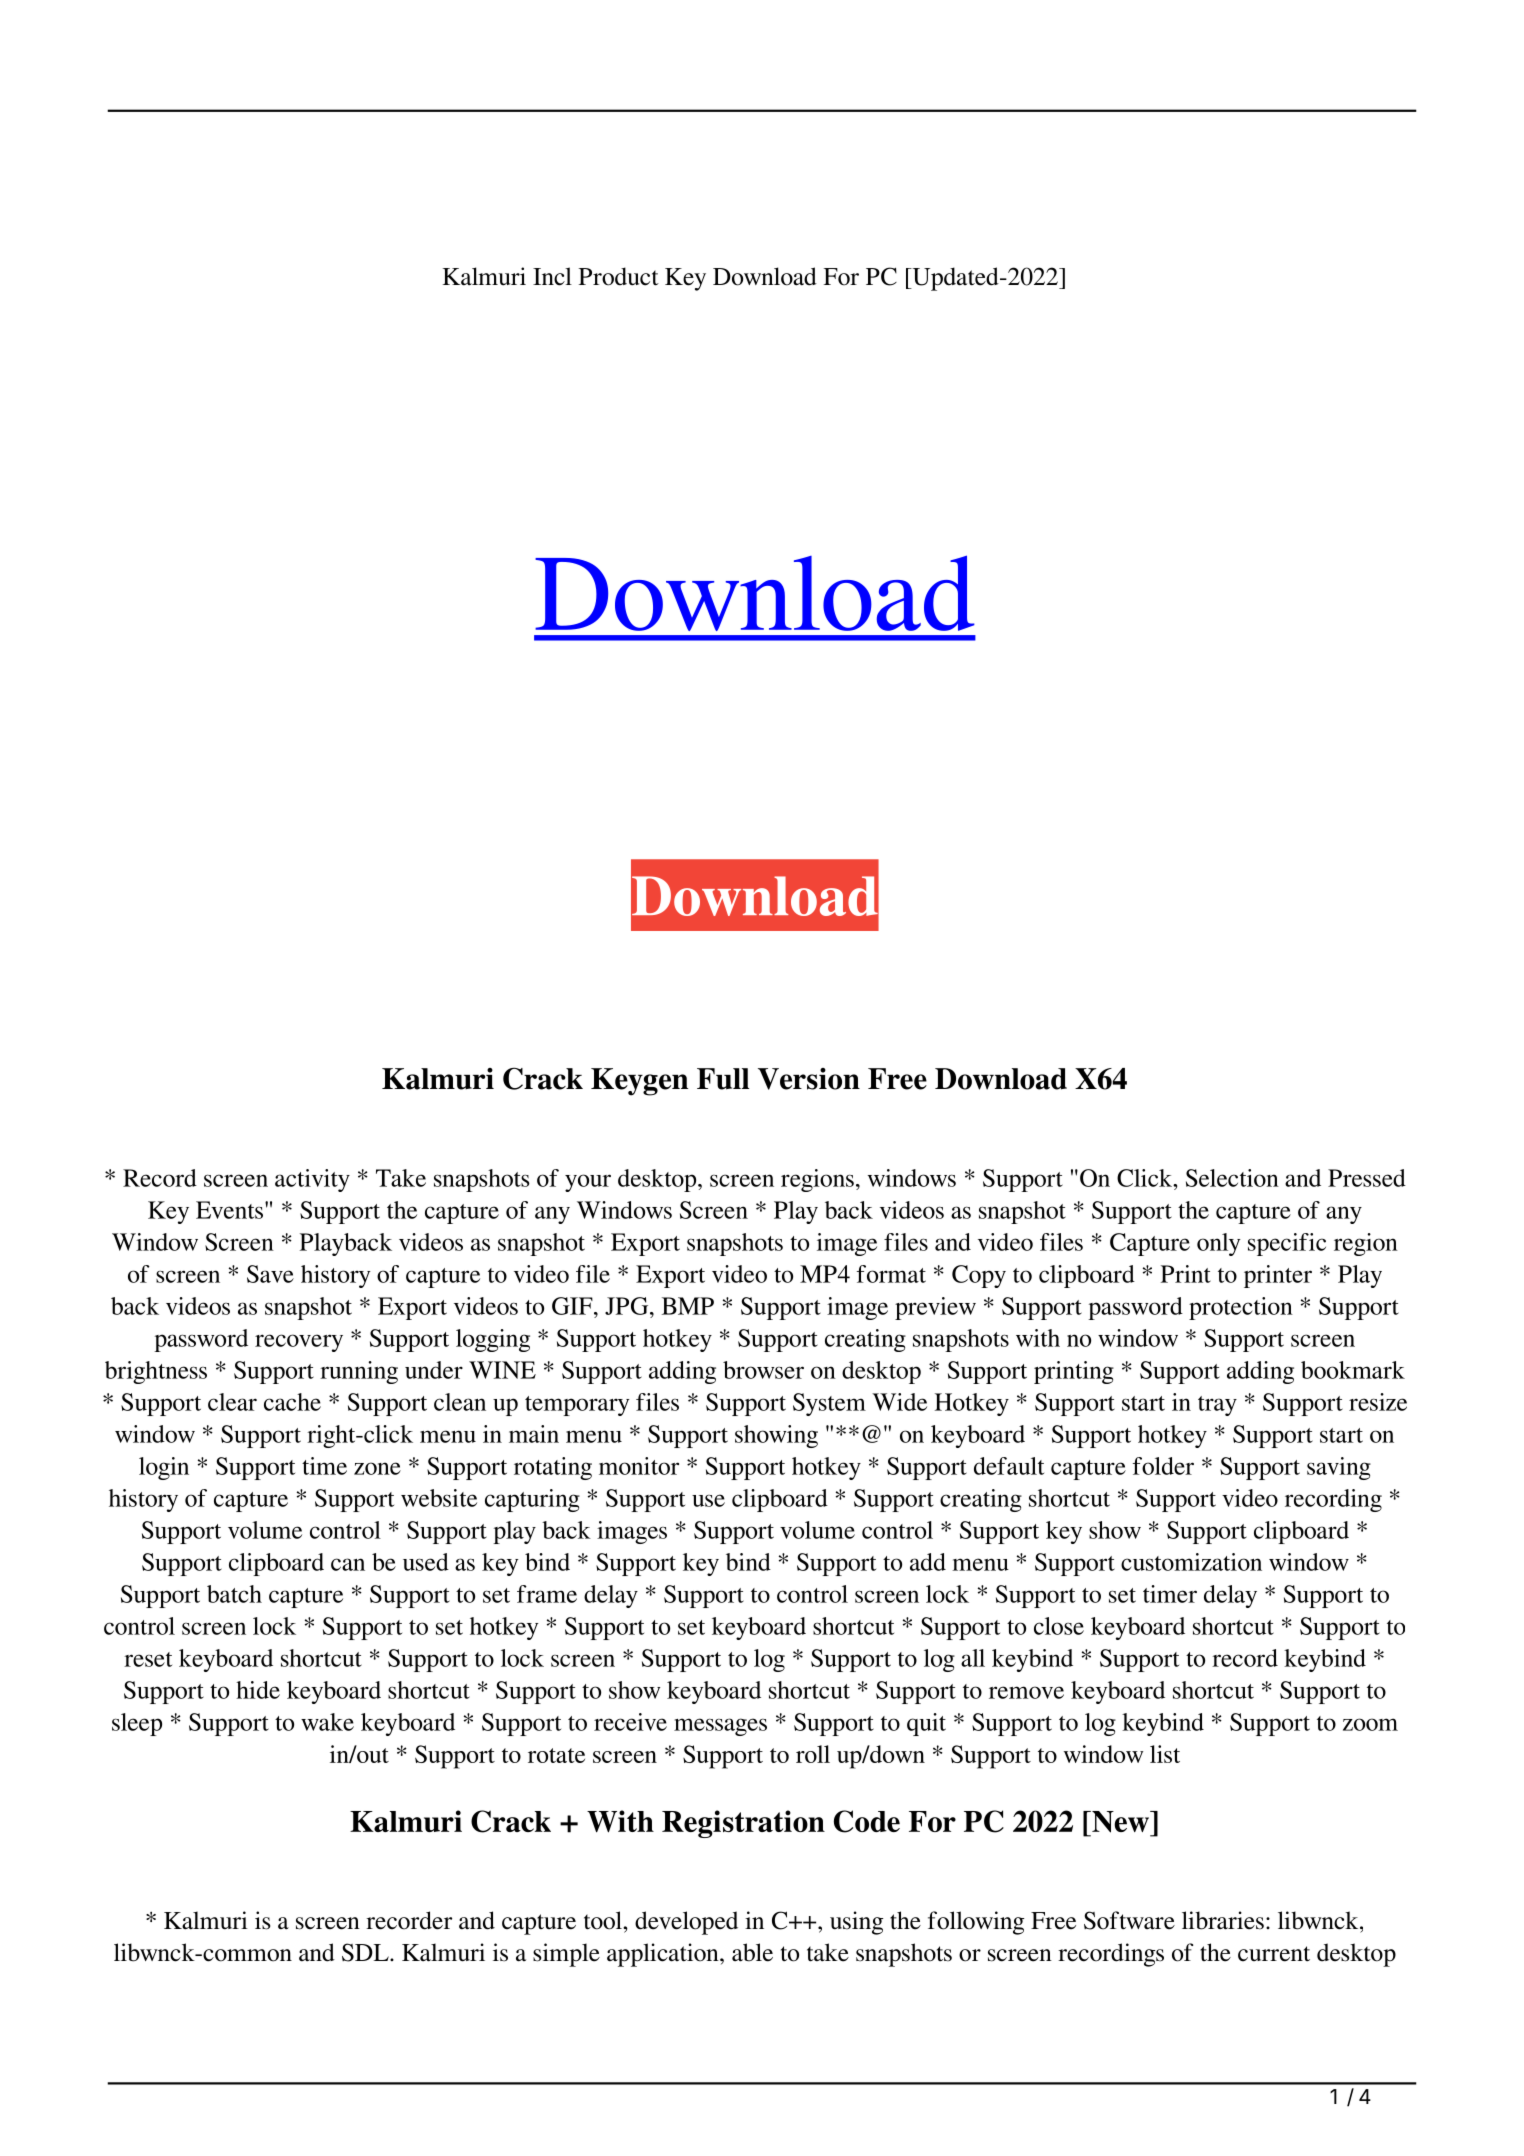 The height and width of the screenshot is (2156, 1524). What do you see at coordinates (1232, 1178) in the screenshot?
I see `Selection` at bounding box center [1232, 1178].
